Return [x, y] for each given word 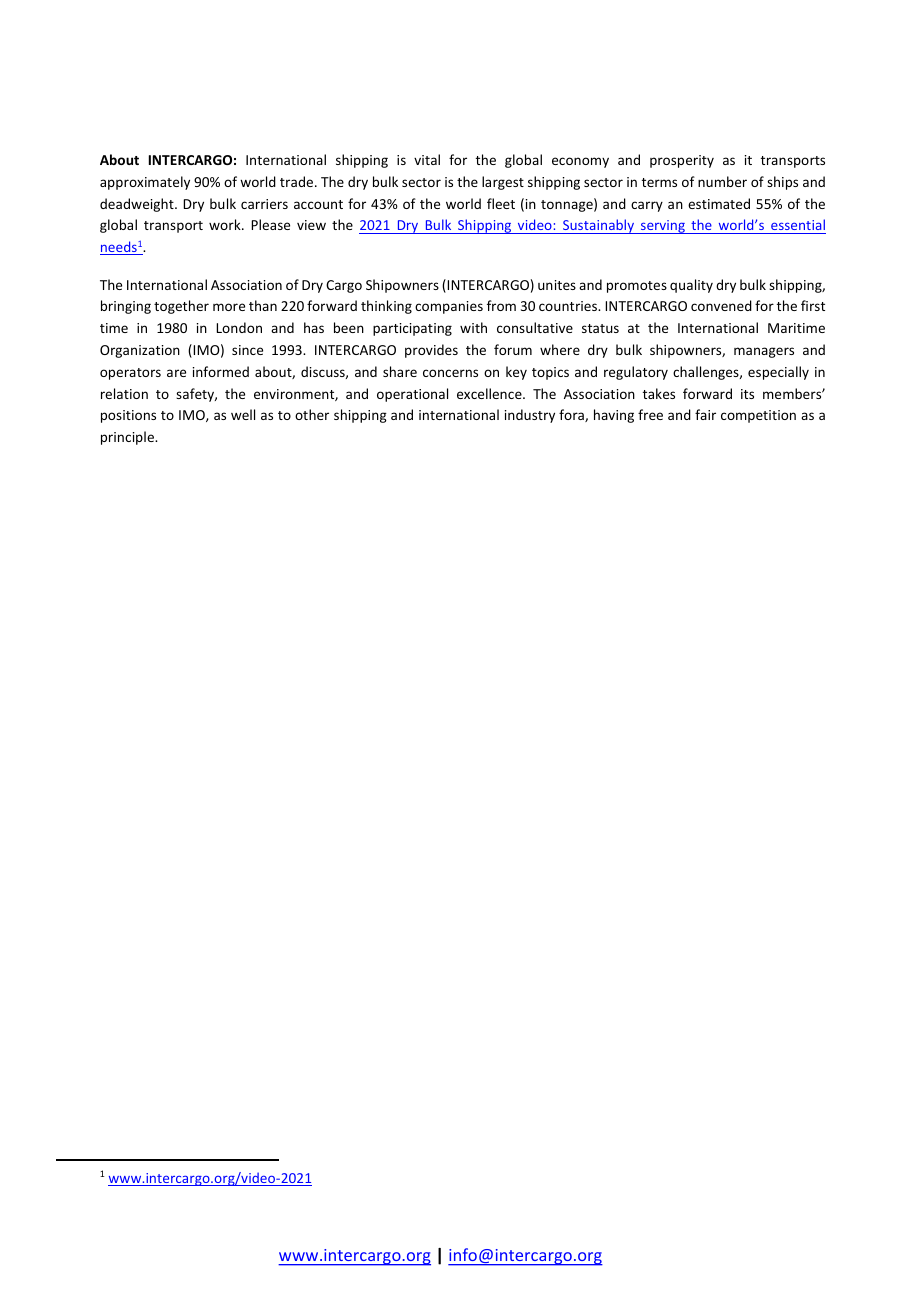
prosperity [682, 161]
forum [513, 349]
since [247, 350]
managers [764, 352]
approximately [145, 183]
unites [557, 285]
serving [663, 227]
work [226, 224]
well [243, 414]
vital [427, 159]
